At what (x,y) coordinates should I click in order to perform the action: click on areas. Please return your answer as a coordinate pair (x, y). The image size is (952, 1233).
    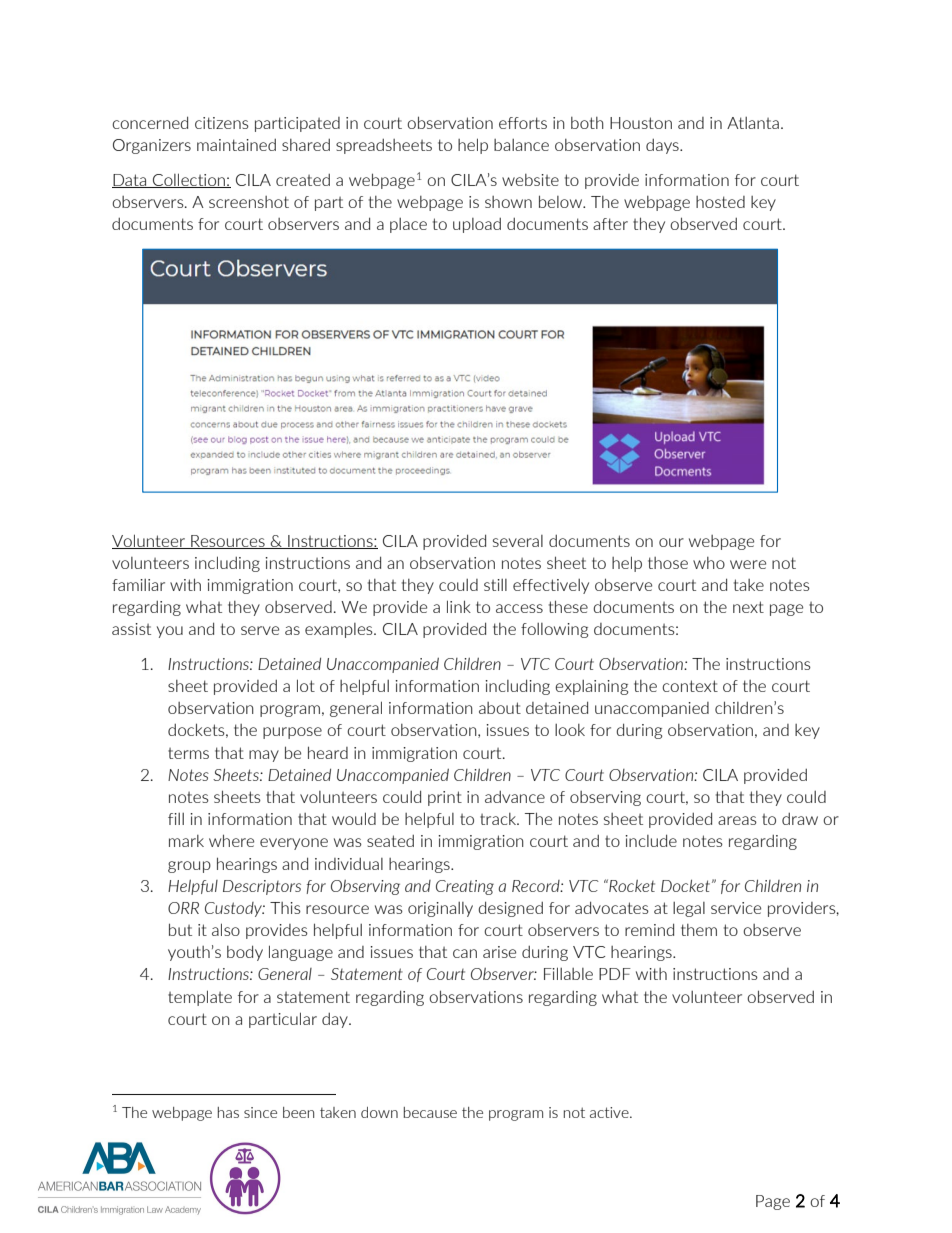
    Looking at the image, I should click on (737, 820).
